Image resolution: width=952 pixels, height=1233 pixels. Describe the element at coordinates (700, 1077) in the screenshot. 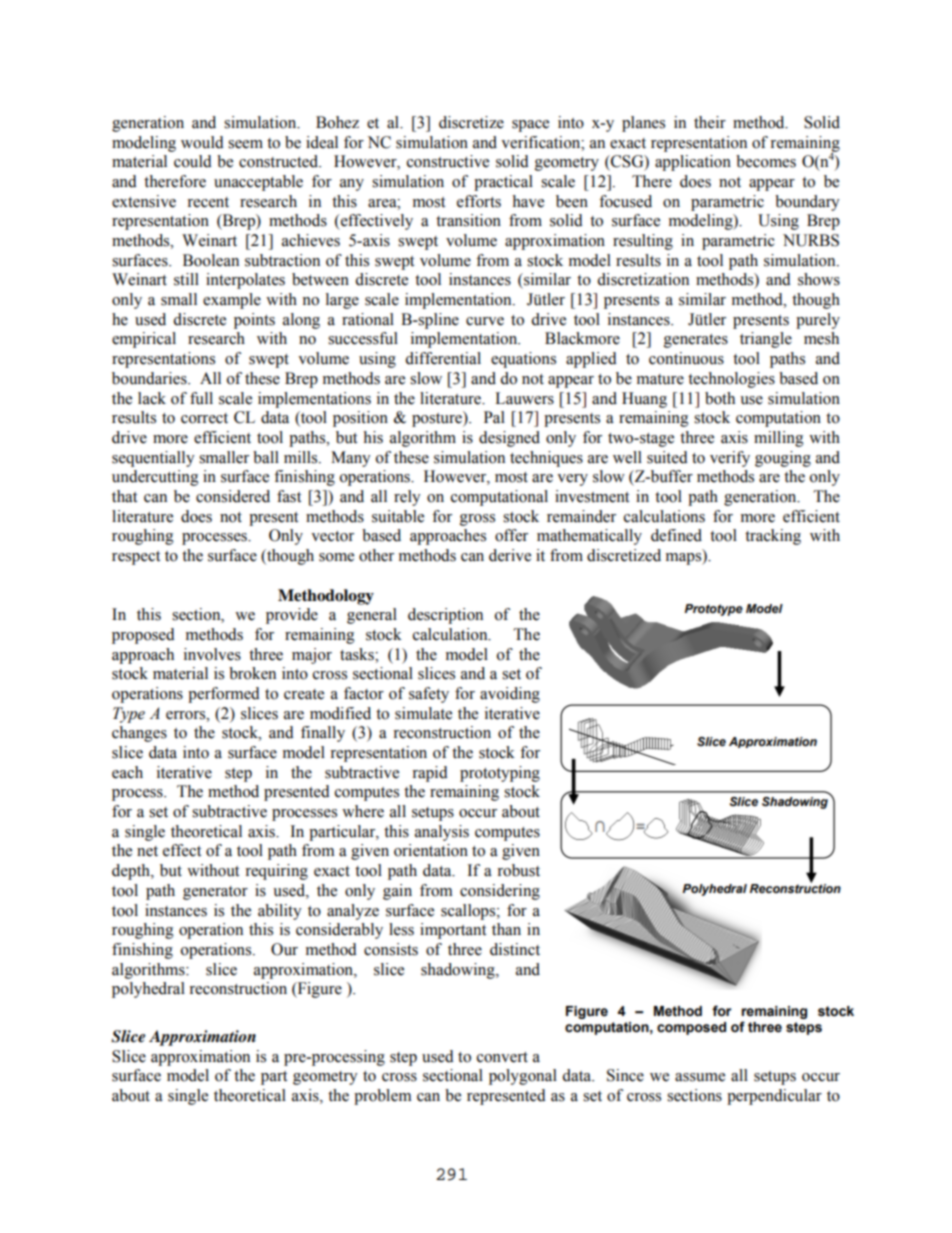

I see `assume` at that location.
